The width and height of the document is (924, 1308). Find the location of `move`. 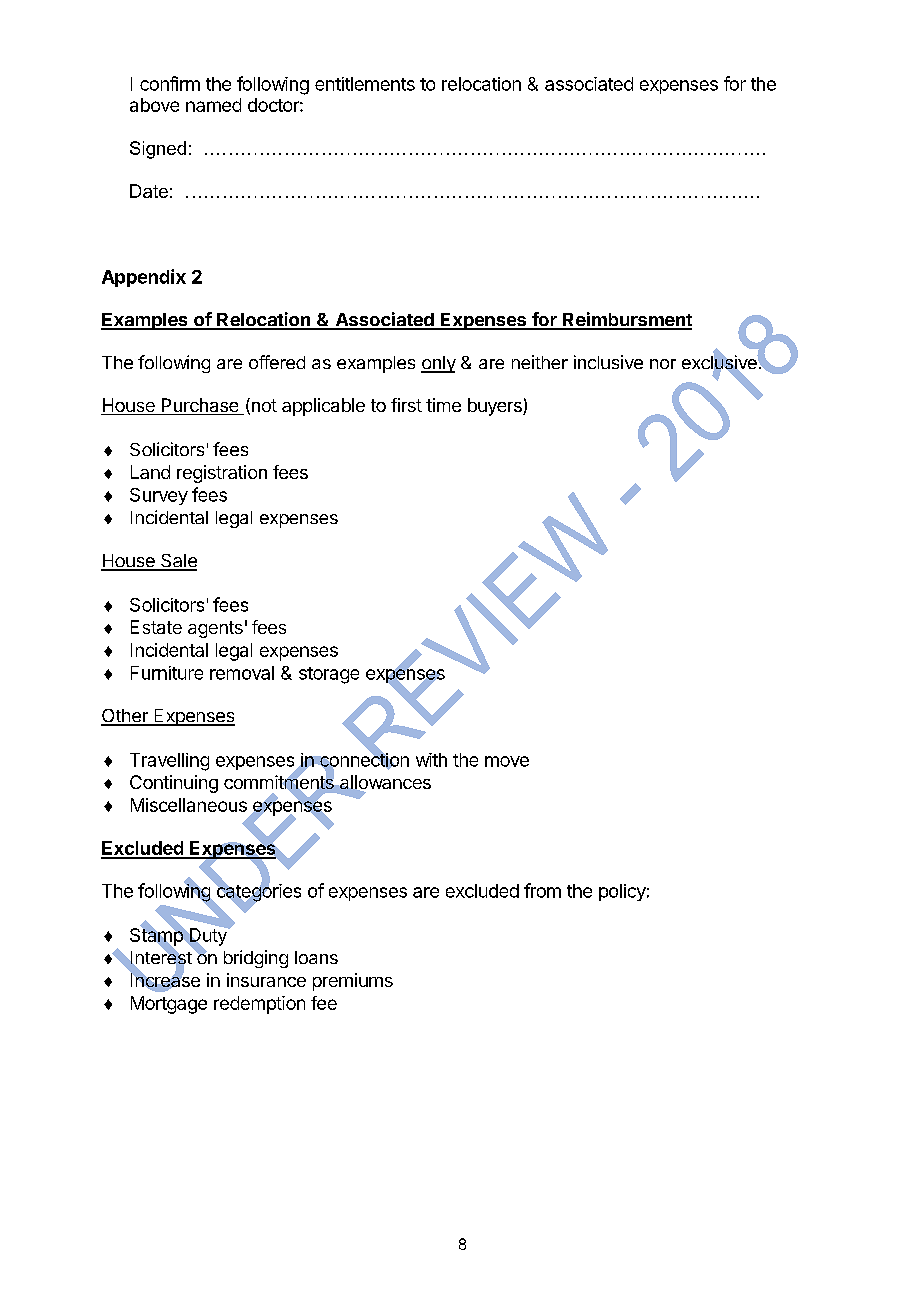

move is located at coordinates (507, 761).
